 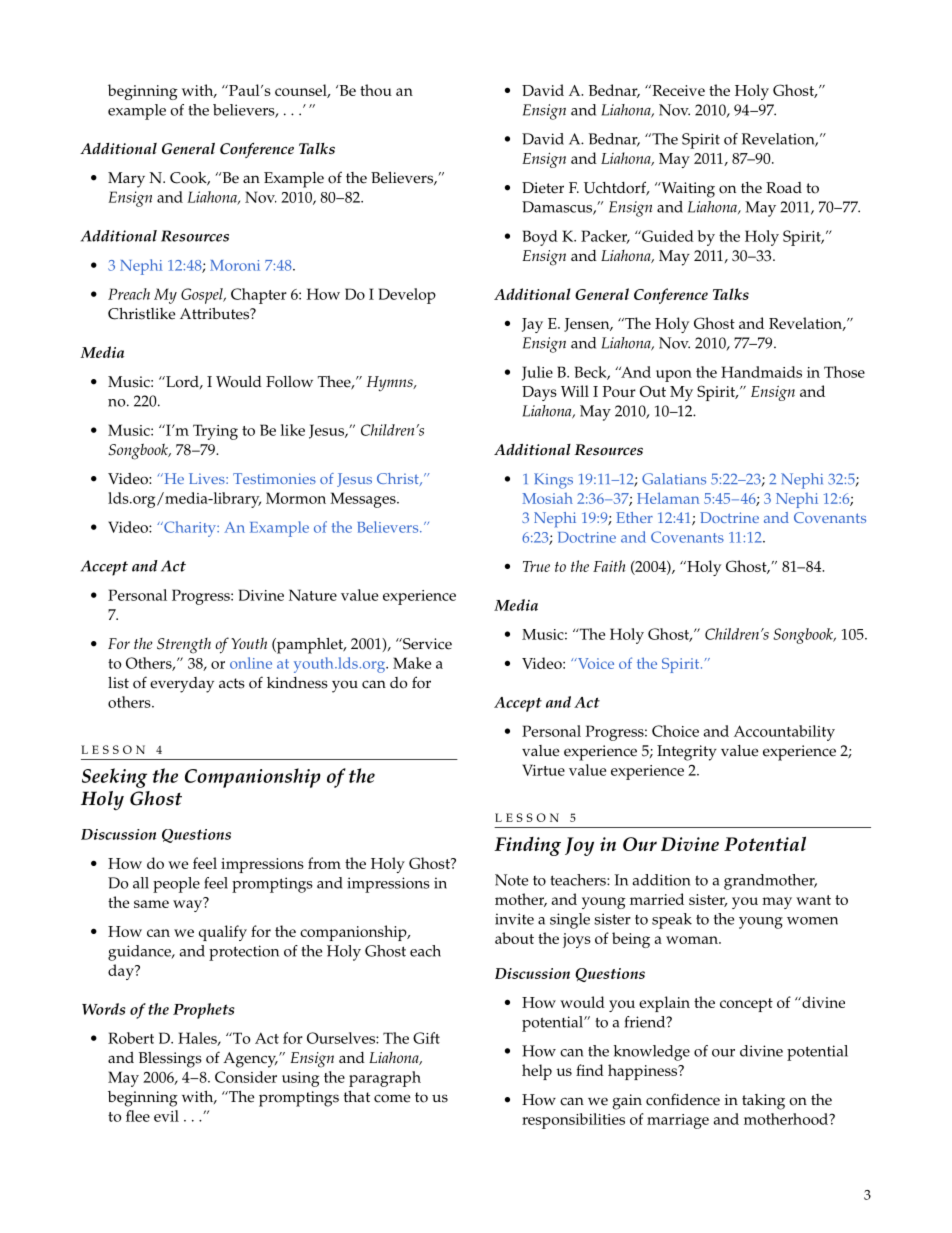 I want to click on Service, so click(x=426, y=644).
